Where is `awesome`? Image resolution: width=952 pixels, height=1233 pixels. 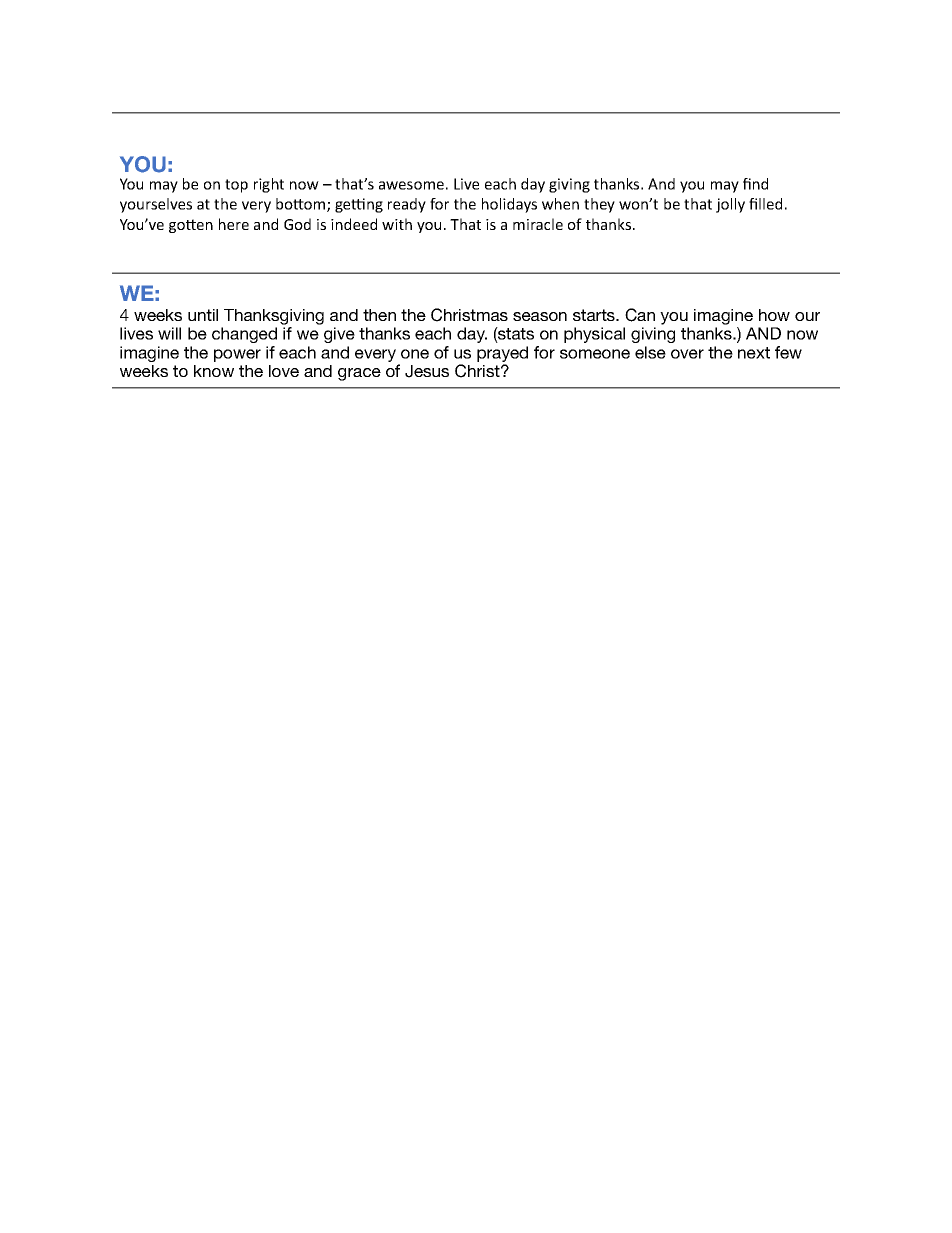 awesome is located at coordinates (411, 185).
